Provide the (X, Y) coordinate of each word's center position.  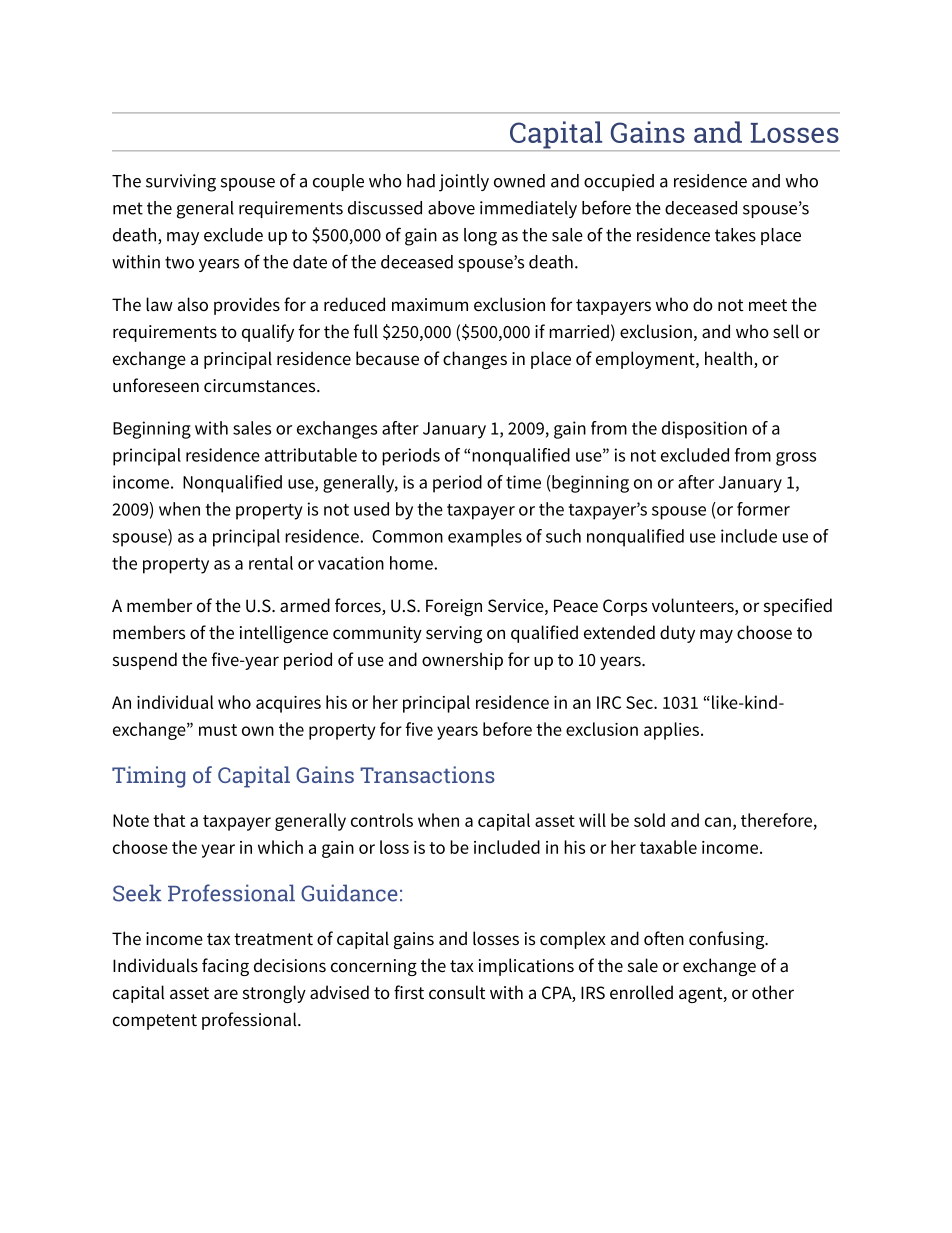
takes (735, 235)
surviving (181, 183)
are (226, 994)
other (773, 992)
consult (457, 992)
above (451, 208)
